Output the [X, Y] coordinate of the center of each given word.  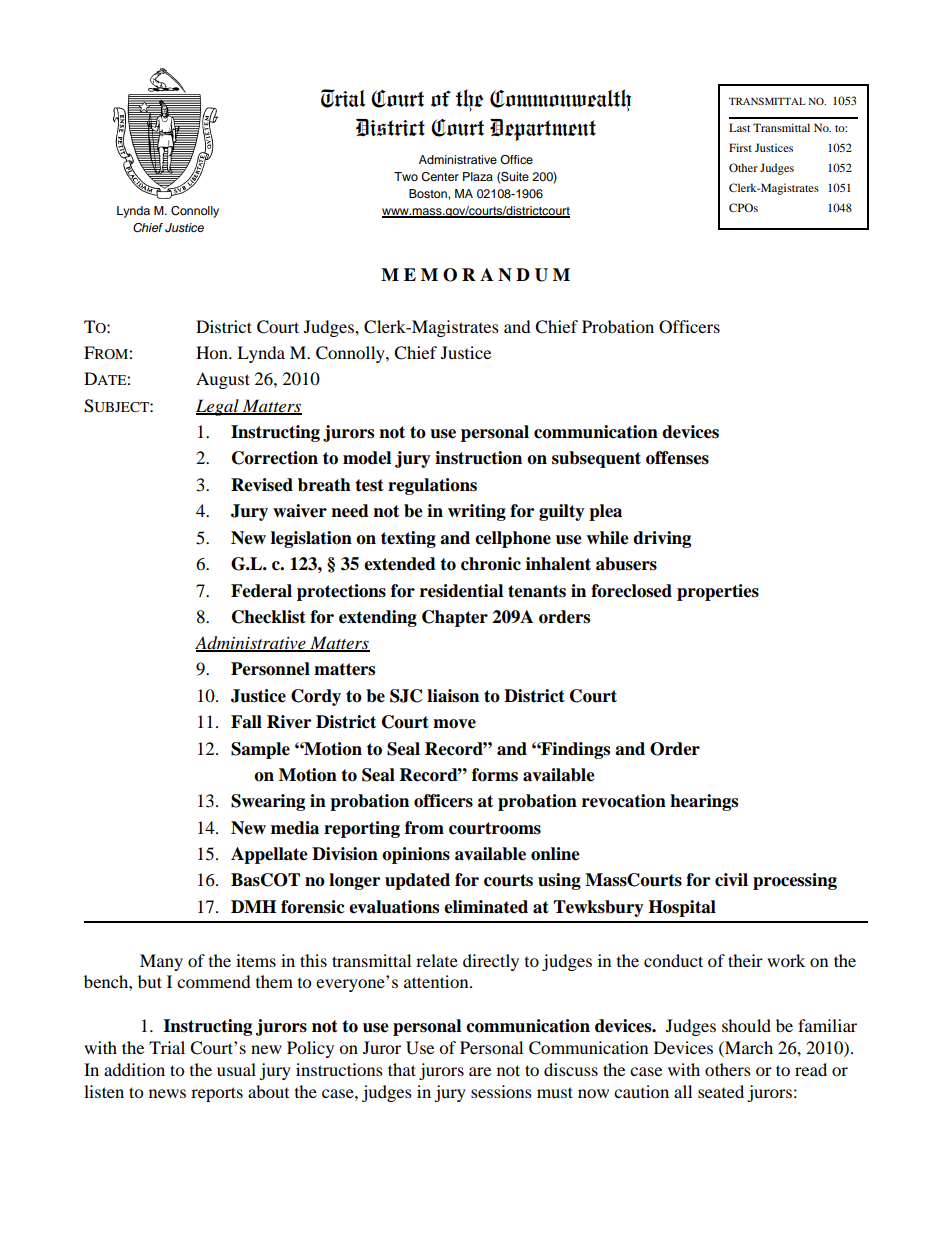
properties [718, 592]
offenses [677, 458]
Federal [261, 591]
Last [739, 127]
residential [461, 591]
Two [406, 176]
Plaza [478, 176]
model [367, 458]
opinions [416, 855]
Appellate [269, 855]
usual [236, 1069]
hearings [704, 802]
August [223, 380]
